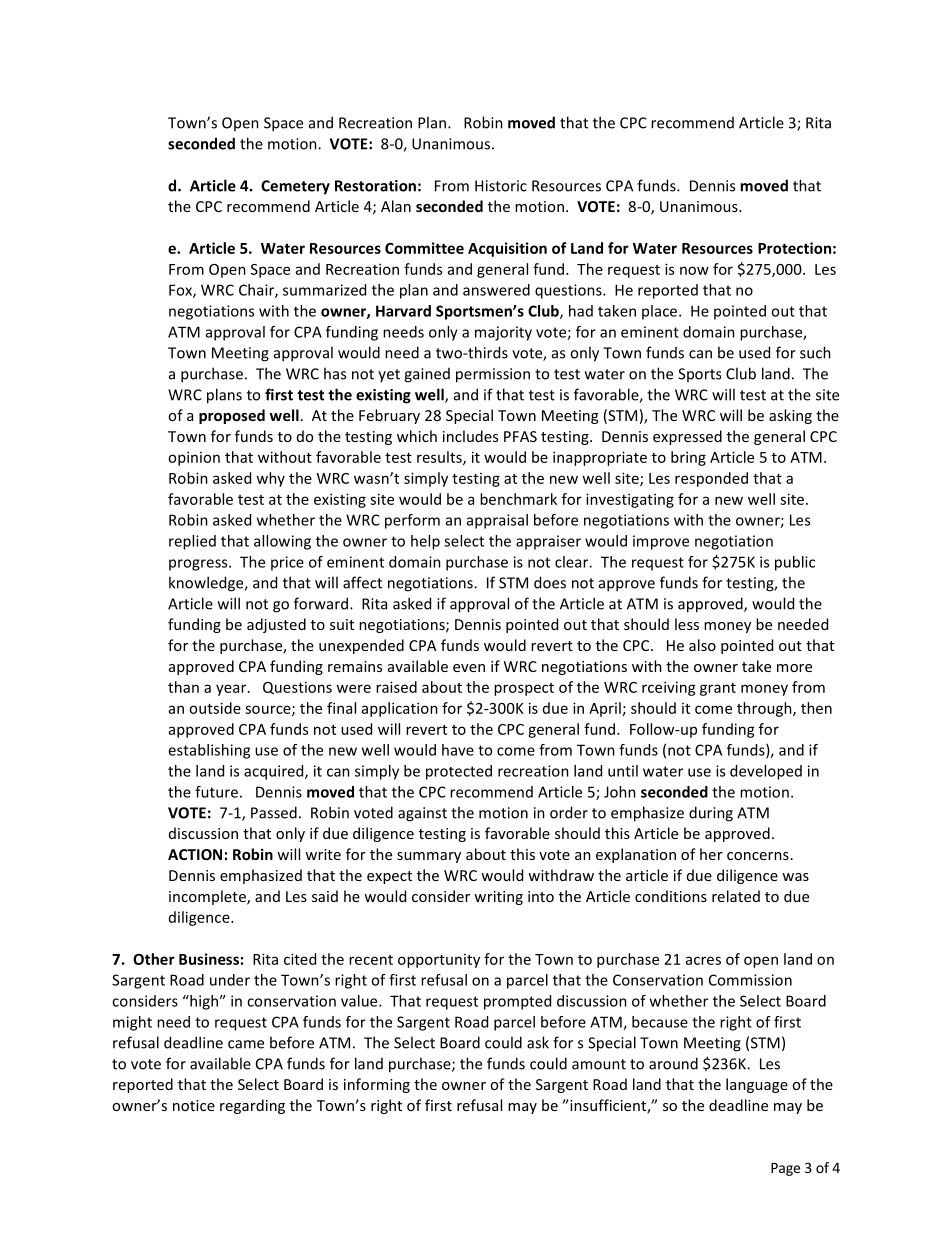 Image resolution: width=952 pixels, height=1233 pixels. What do you see at coordinates (194, 1105) in the document?
I see `notice` at bounding box center [194, 1105].
